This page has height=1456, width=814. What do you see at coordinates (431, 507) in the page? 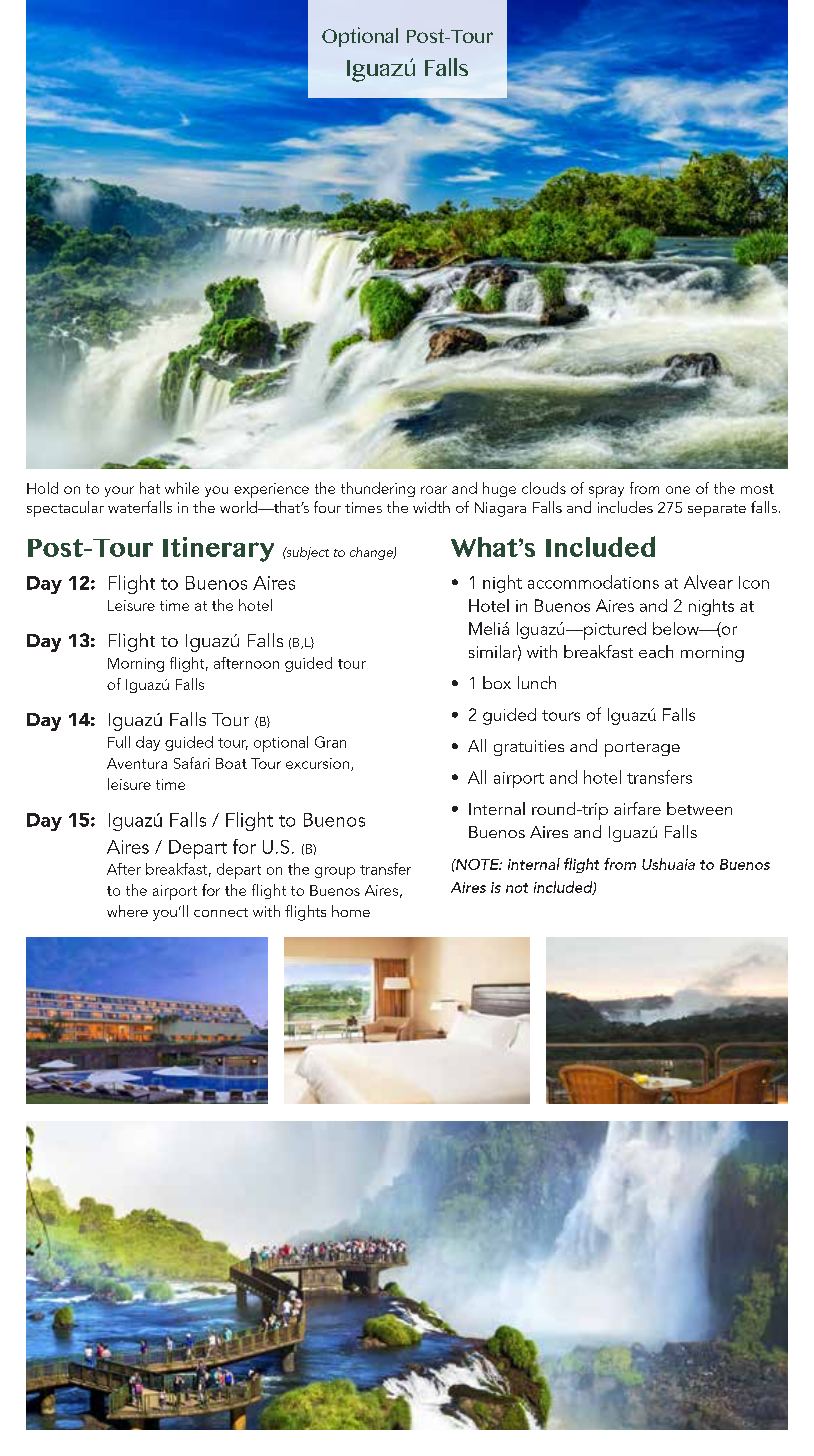
I see `width` at bounding box center [431, 507].
